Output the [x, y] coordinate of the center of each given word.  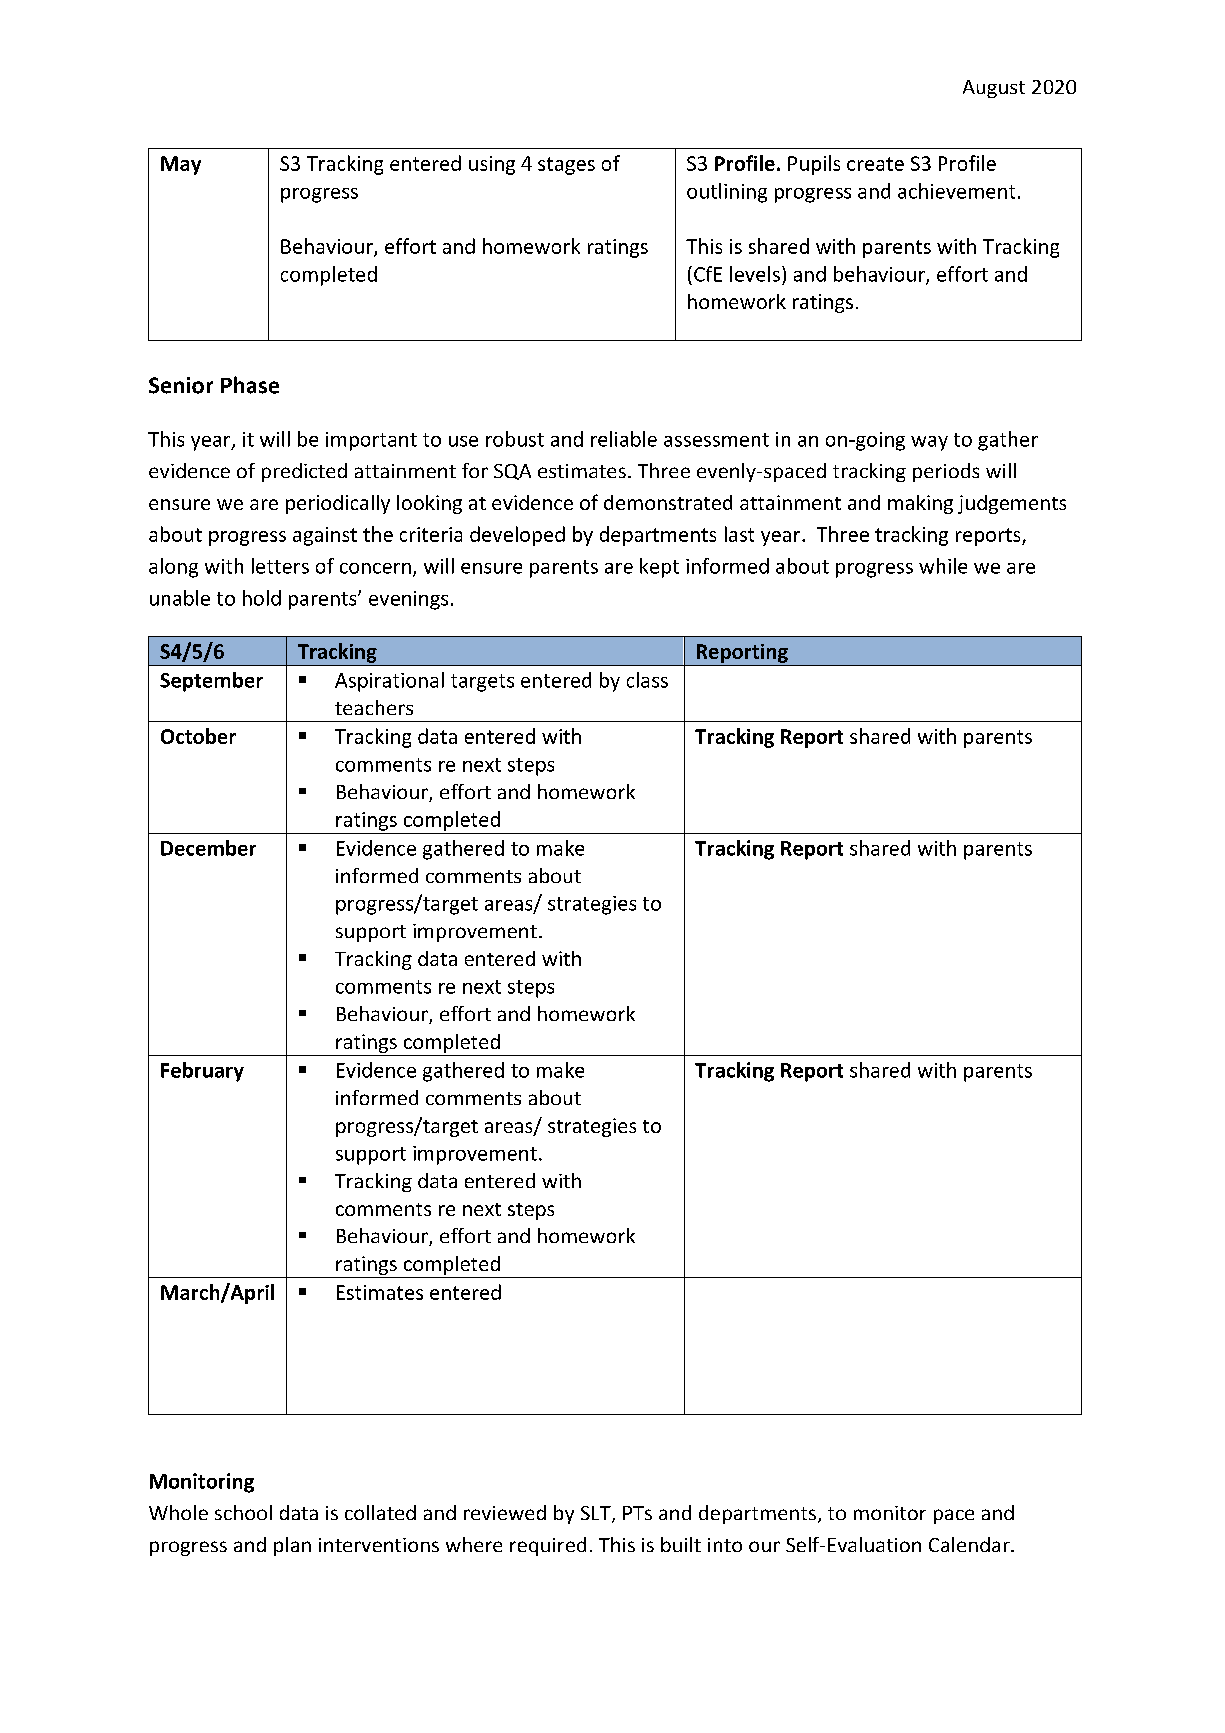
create [875, 164]
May [181, 165]
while [943, 566]
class [647, 680]
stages [566, 166]
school [243, 1512]
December [208, 848]
